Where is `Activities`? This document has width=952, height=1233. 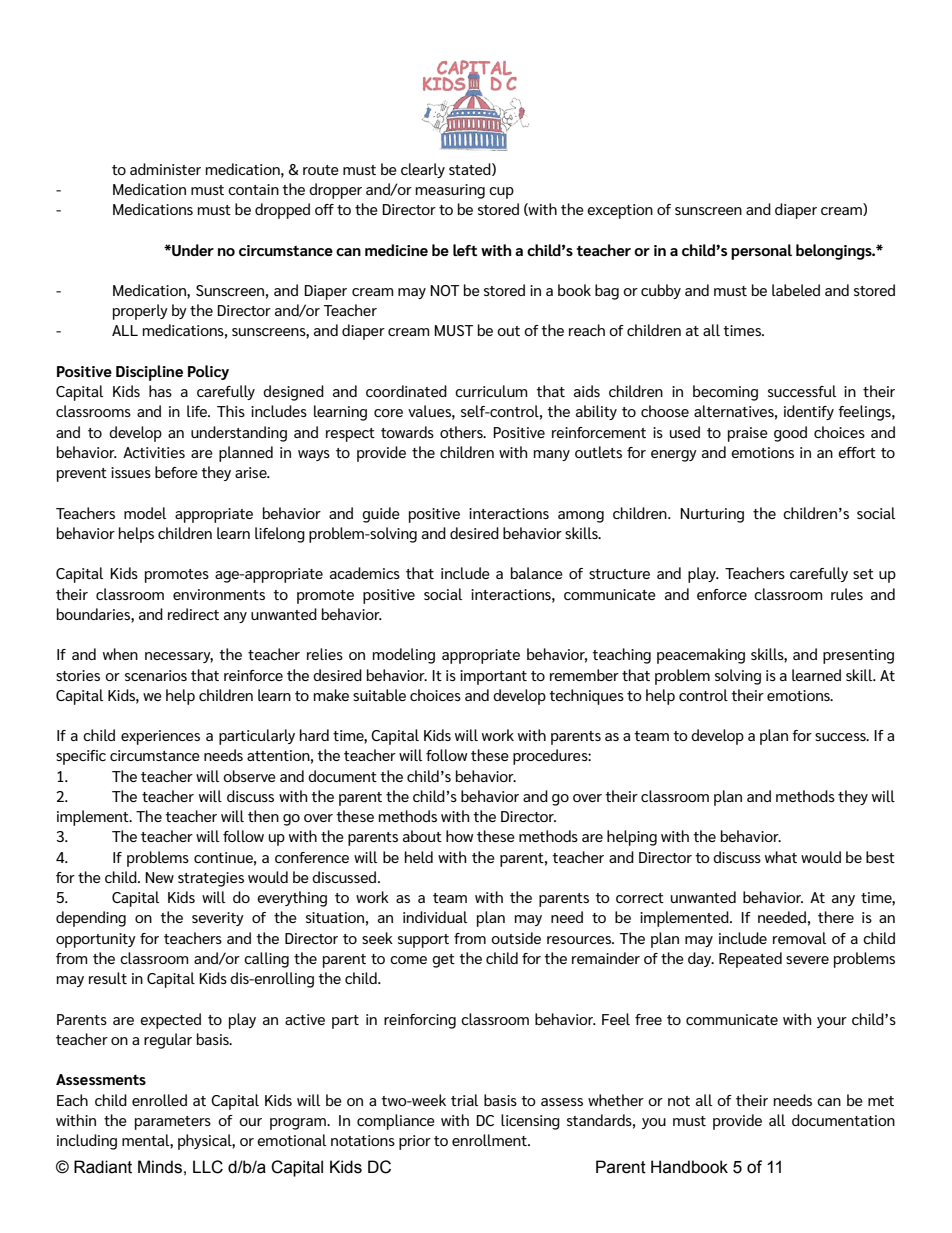 Activities is located at coordinates (154, 452).
